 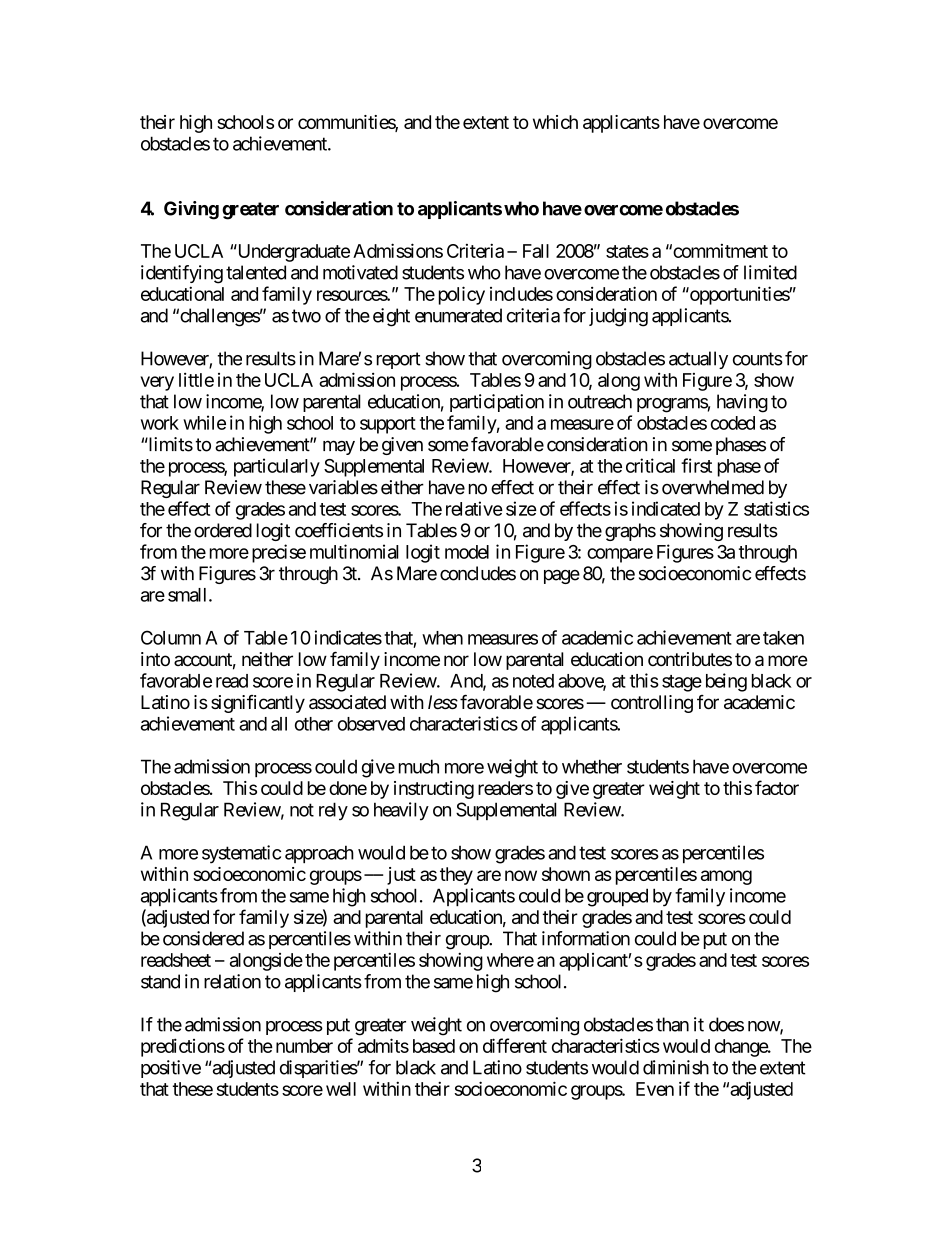 What do you see at coordinates (555, 122) in the image?
I see `which` at bounding box center [555, 122].
